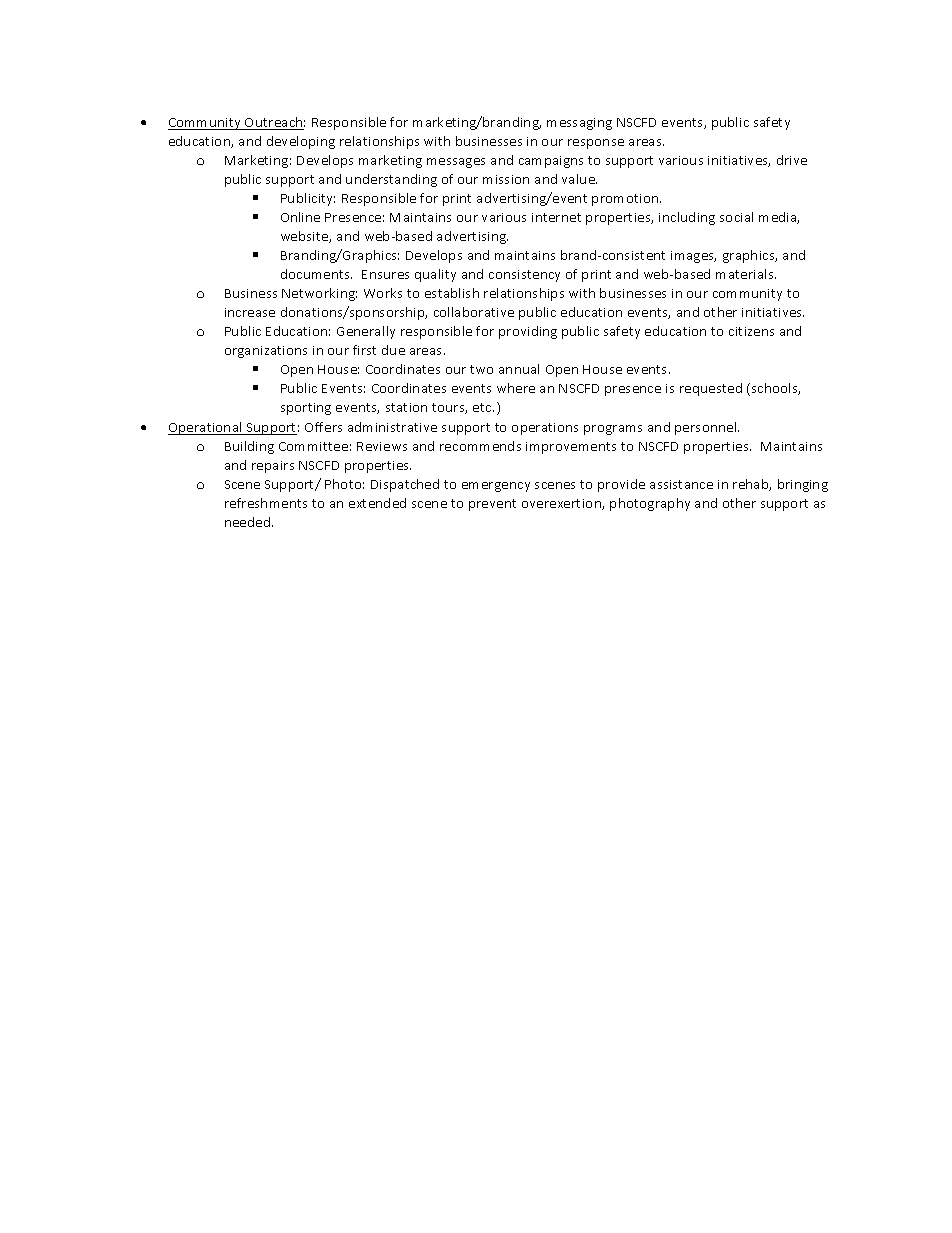  I want to click on overexertion, so click(562, 504).
